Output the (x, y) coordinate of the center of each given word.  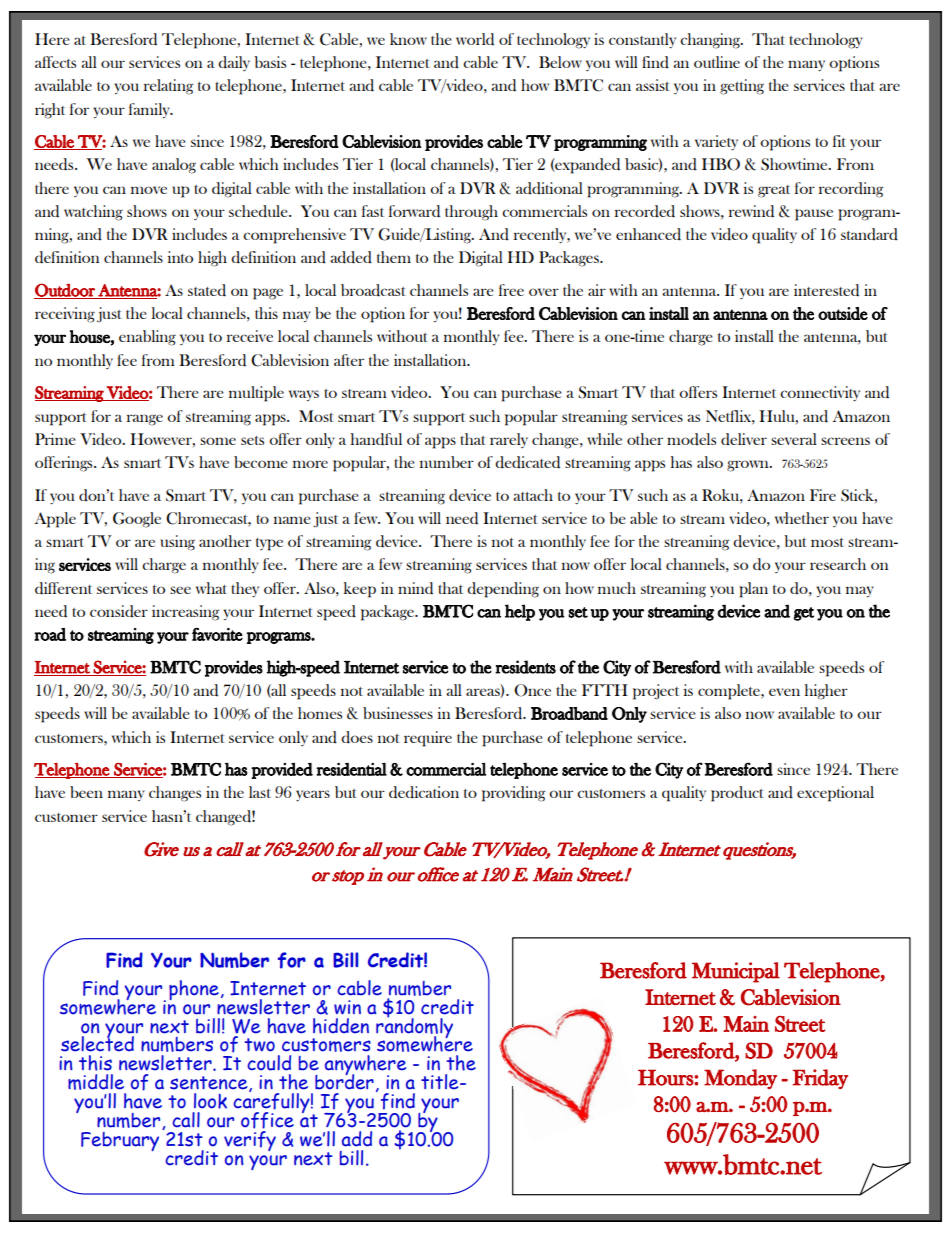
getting (742, 87)
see (180, 590)
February (120, 1141)
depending (503, 590)
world (475, 39)
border (344, 1081)
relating (169, 87)
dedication (424, 792)
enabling (147, 338)
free (511, 290)
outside (843, 313)
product (737, 794)
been (86, 792)
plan (753, 590)
